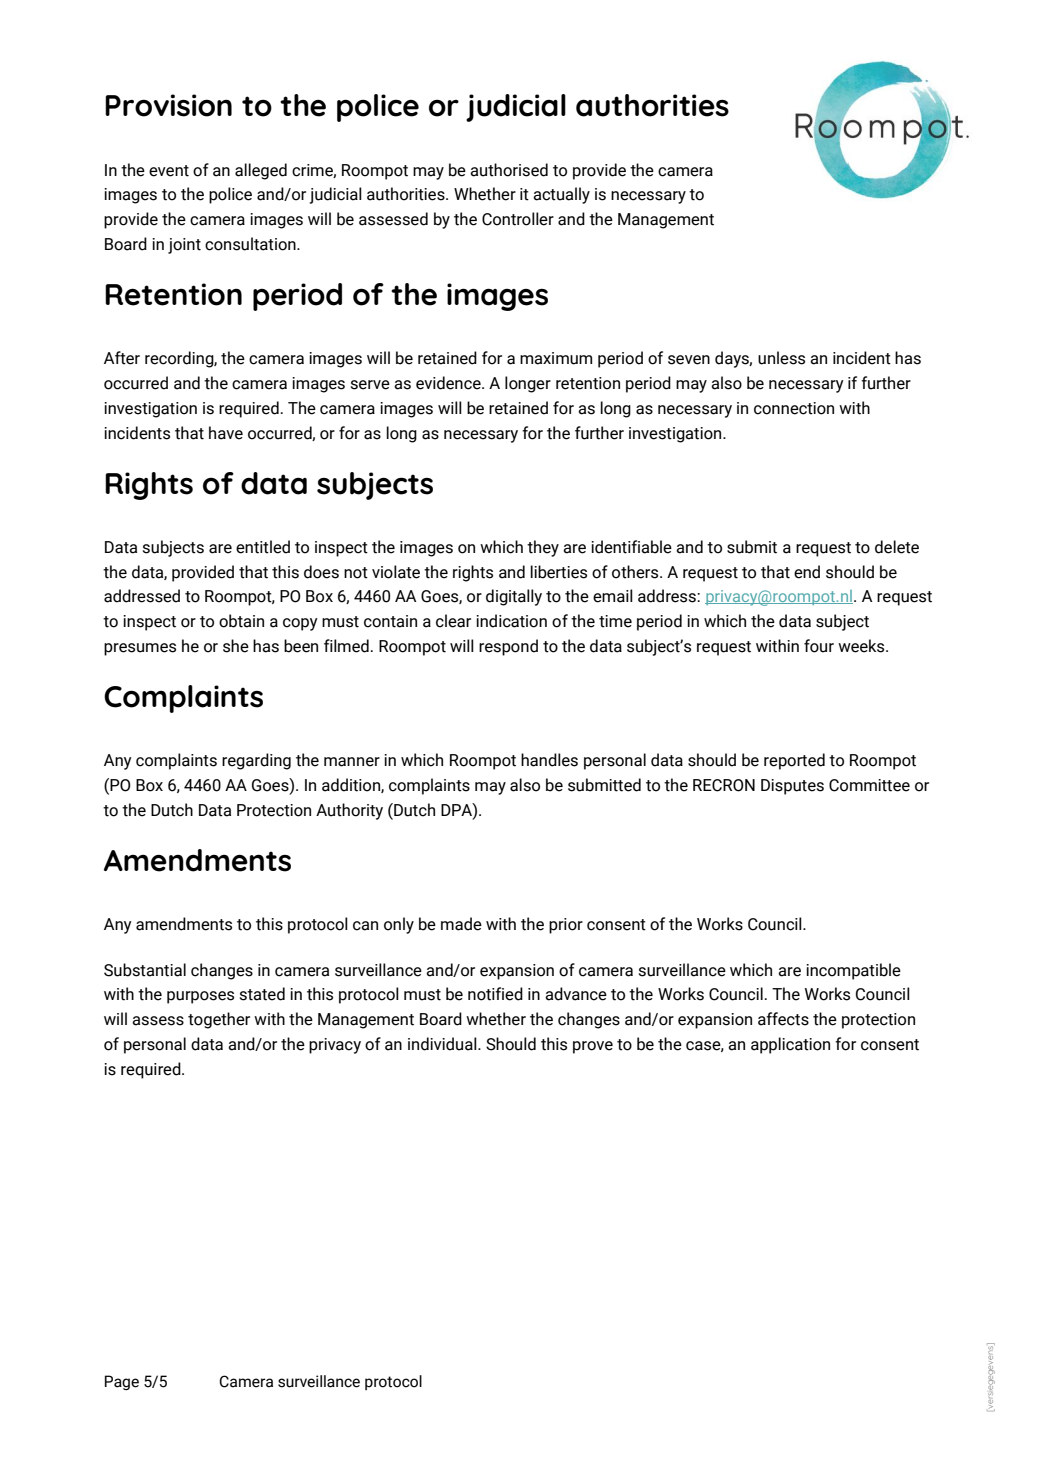  I want to click on event, so click(169, 171).
